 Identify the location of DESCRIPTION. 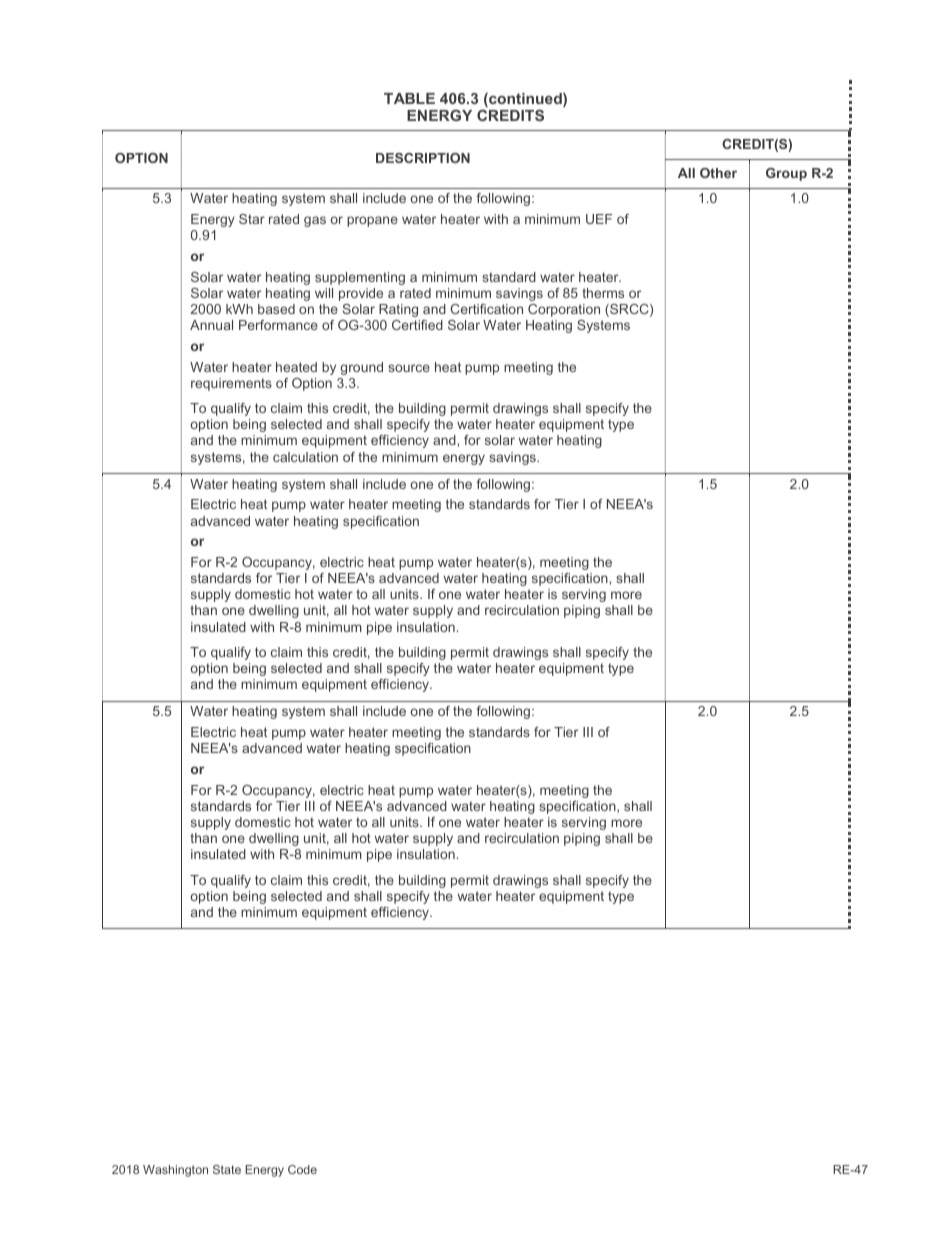
(423, 158).
